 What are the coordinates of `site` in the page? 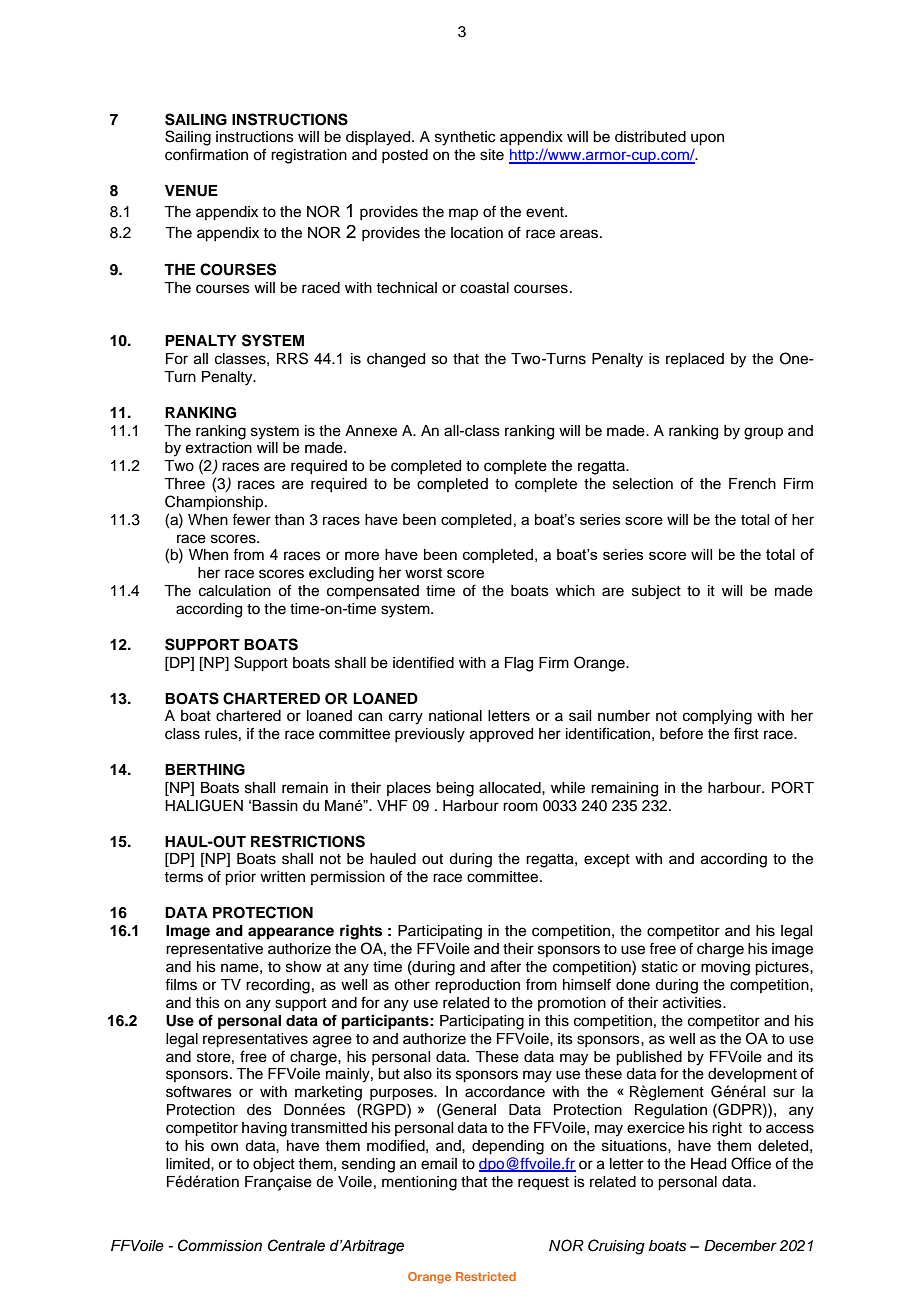 It's located at (492, 155).
